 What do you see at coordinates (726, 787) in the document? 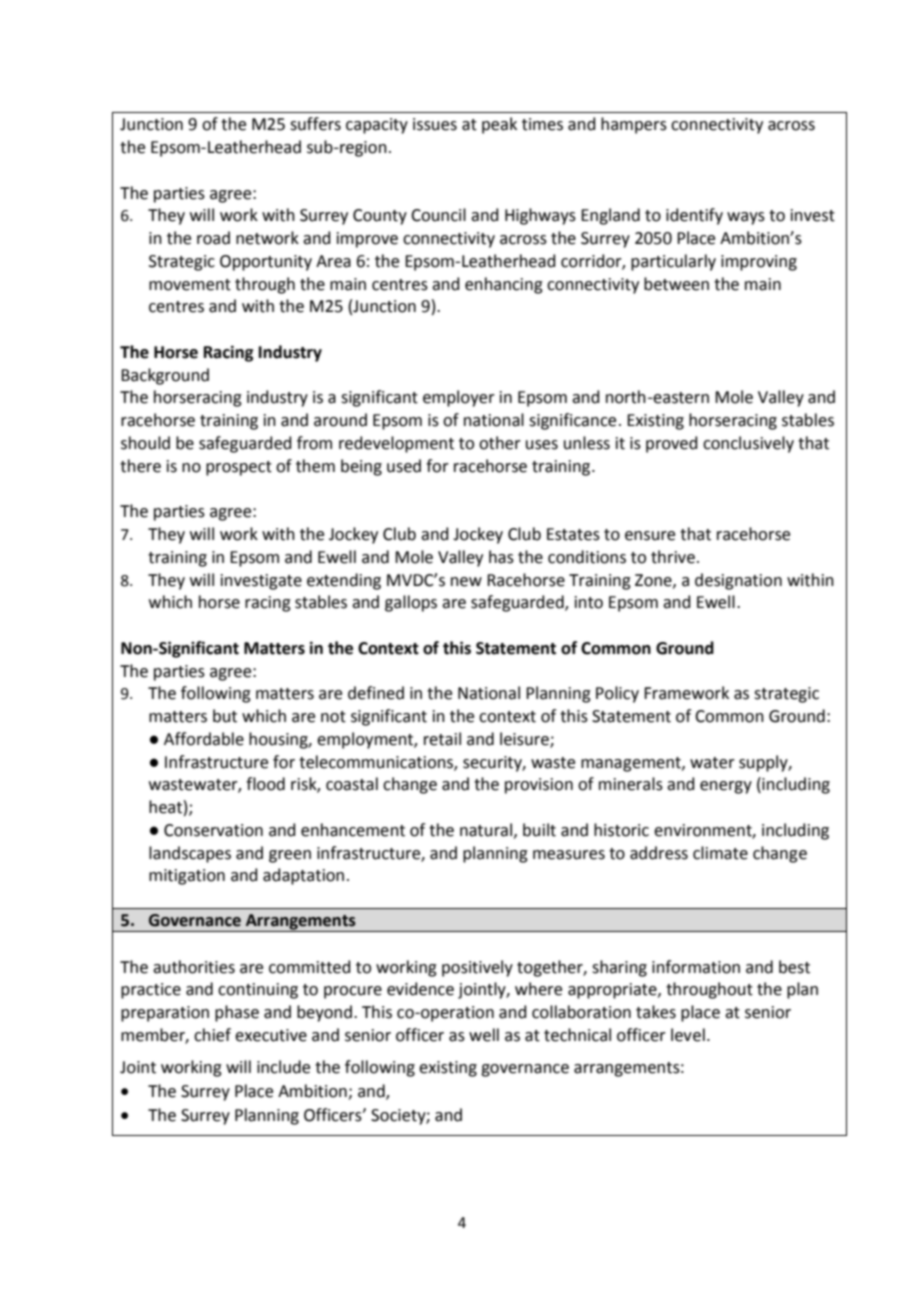
I see `energy` at bounding box center [726, 787].
